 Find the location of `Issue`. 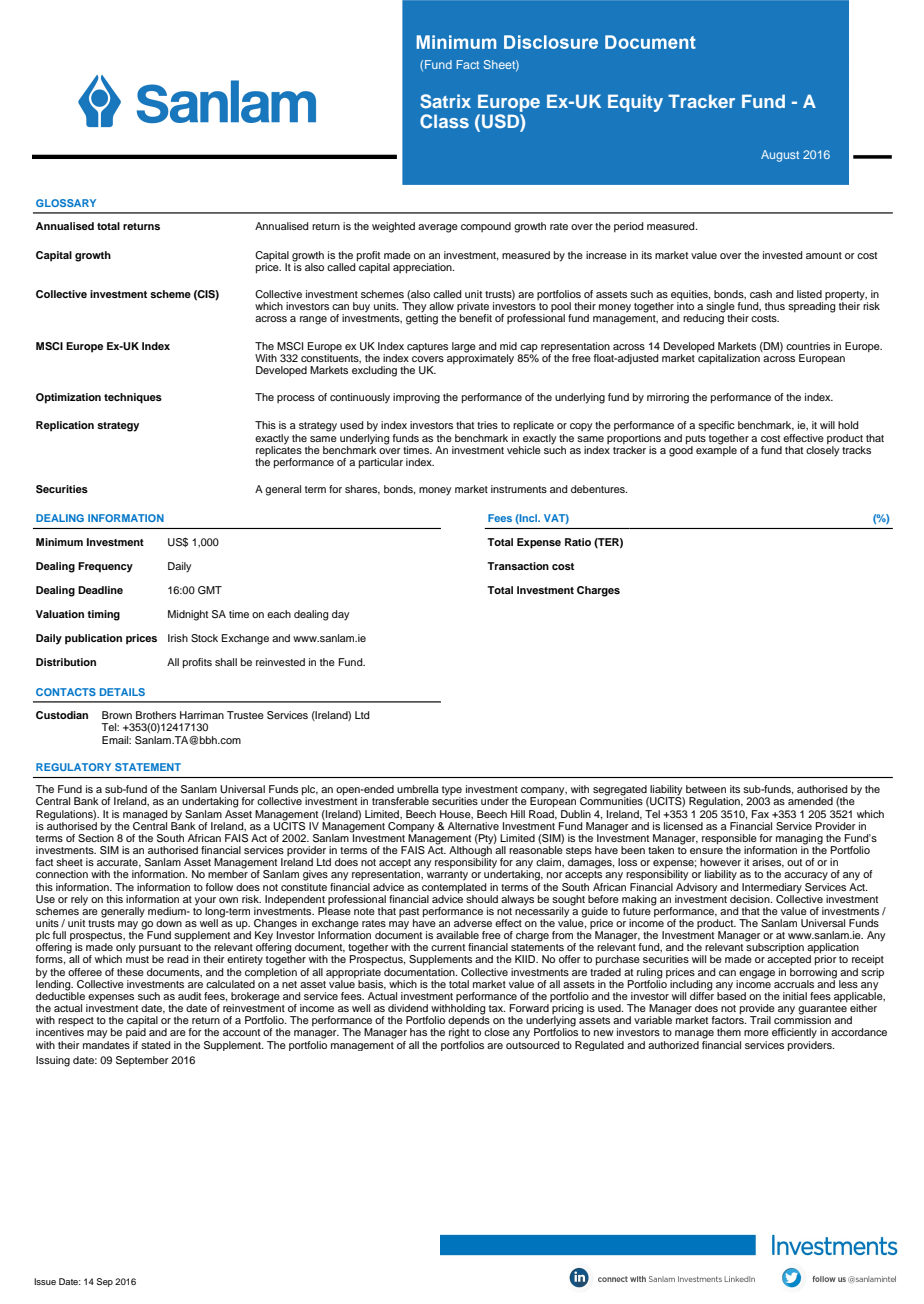

Issue is located at coordinates (45, 1281).
